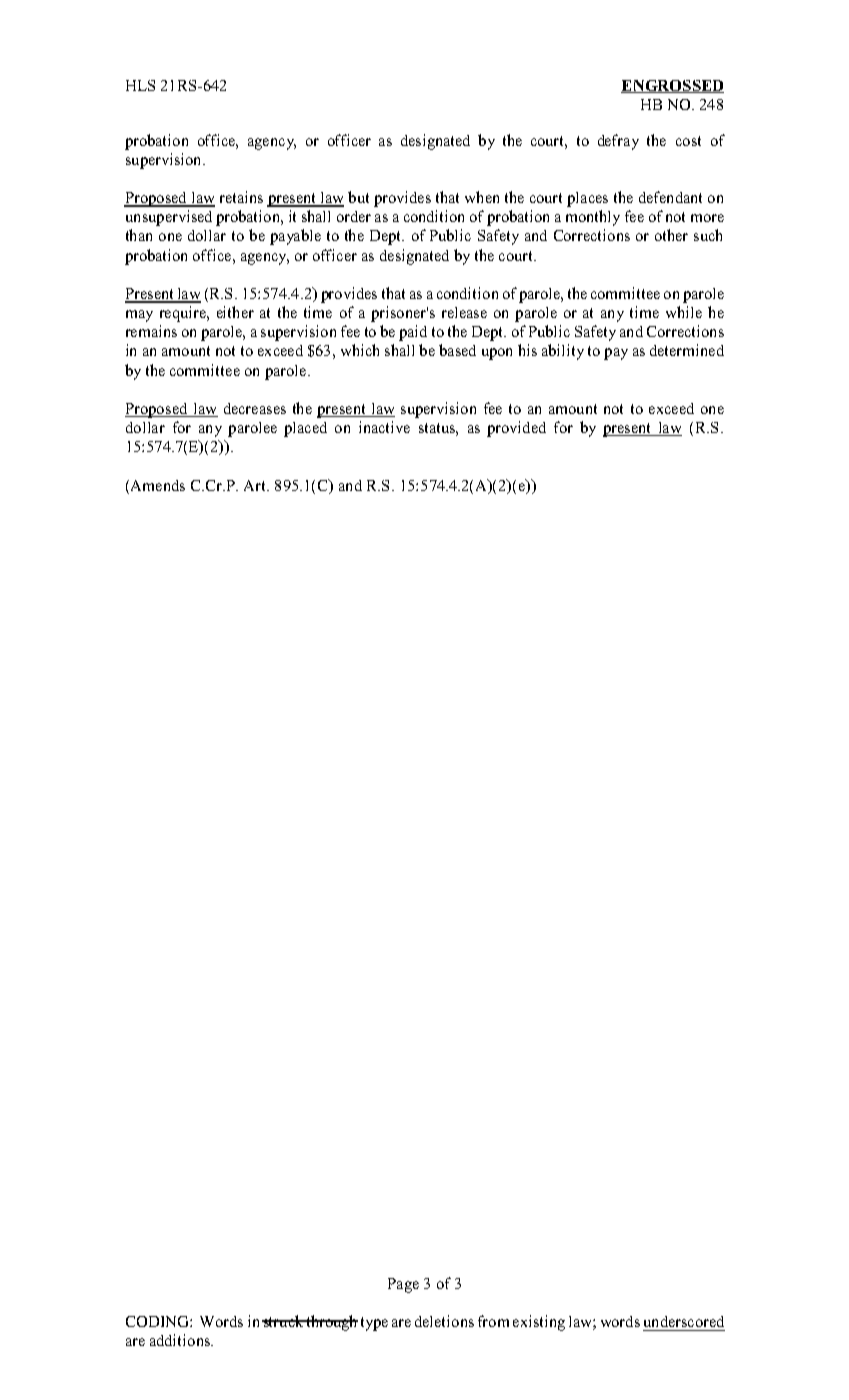 This screenshot has height=1400, width=849. What do you see at coordinates (516, 429) in the screenshot?
I see `provided` at bounding box center [516, 429].
